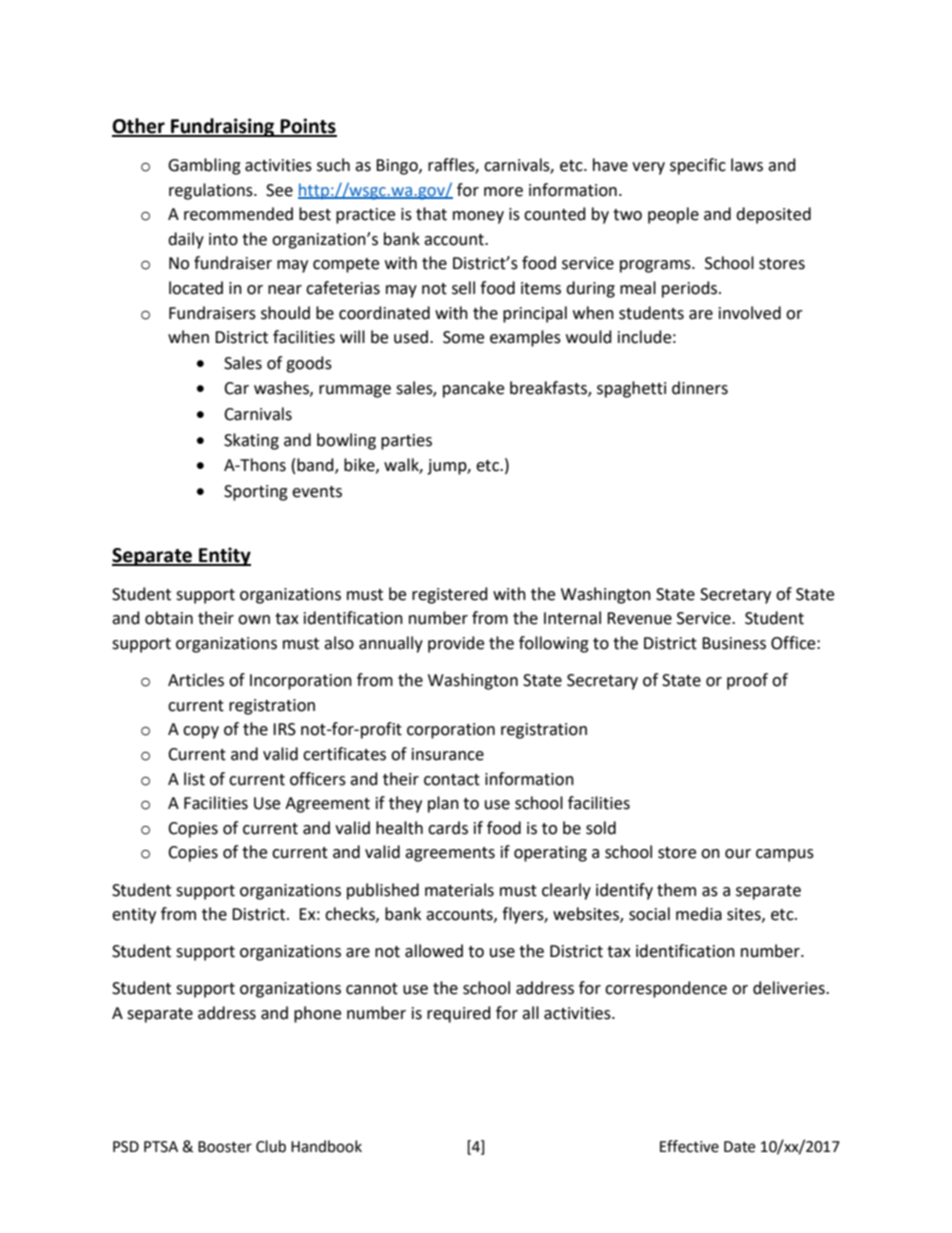  Describe the element at coordinates (398, 167) in the image. I see `Bingo` at that location.
